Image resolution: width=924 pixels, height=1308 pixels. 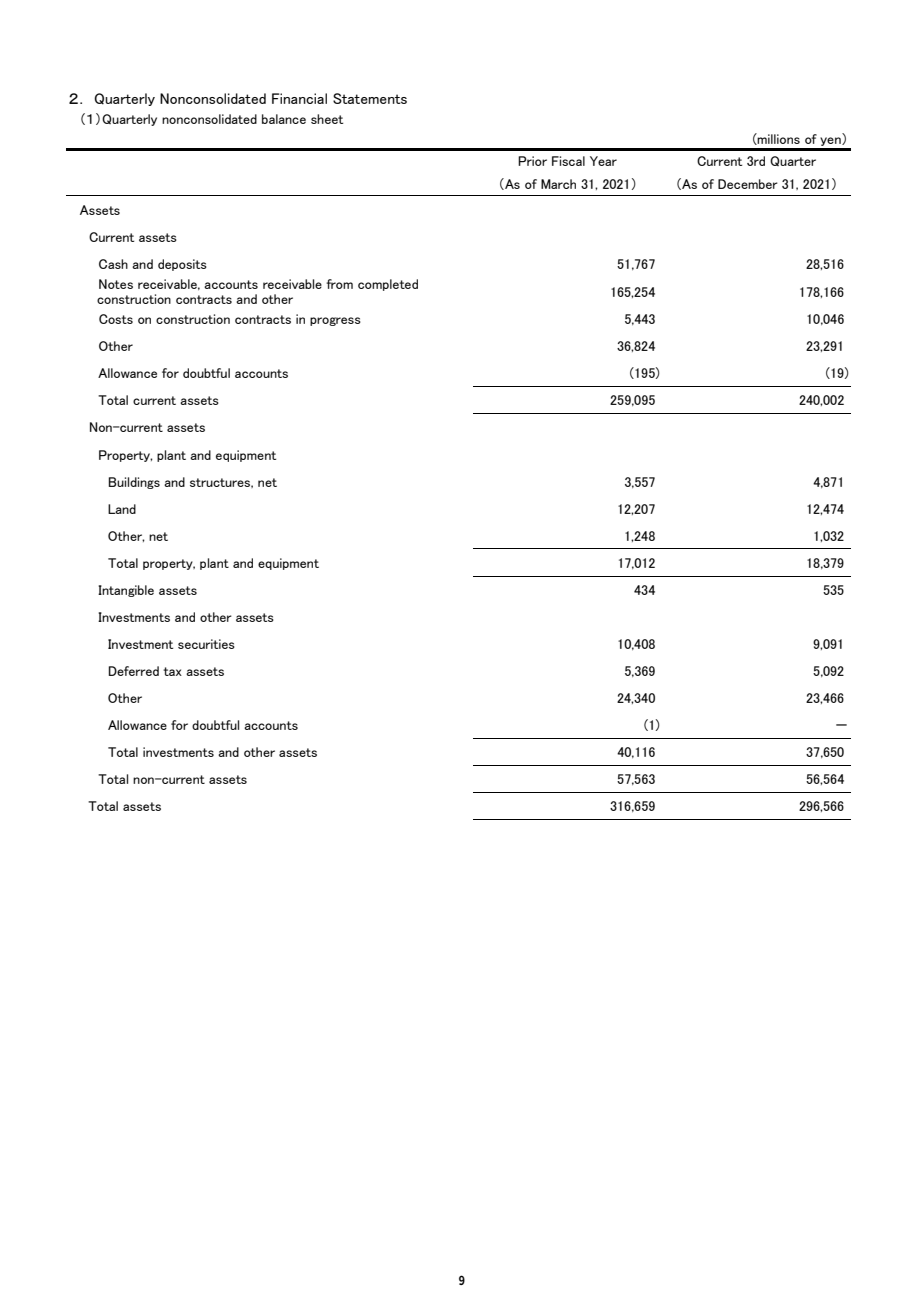 I want to click on balance, so click(x=284, y=119).
